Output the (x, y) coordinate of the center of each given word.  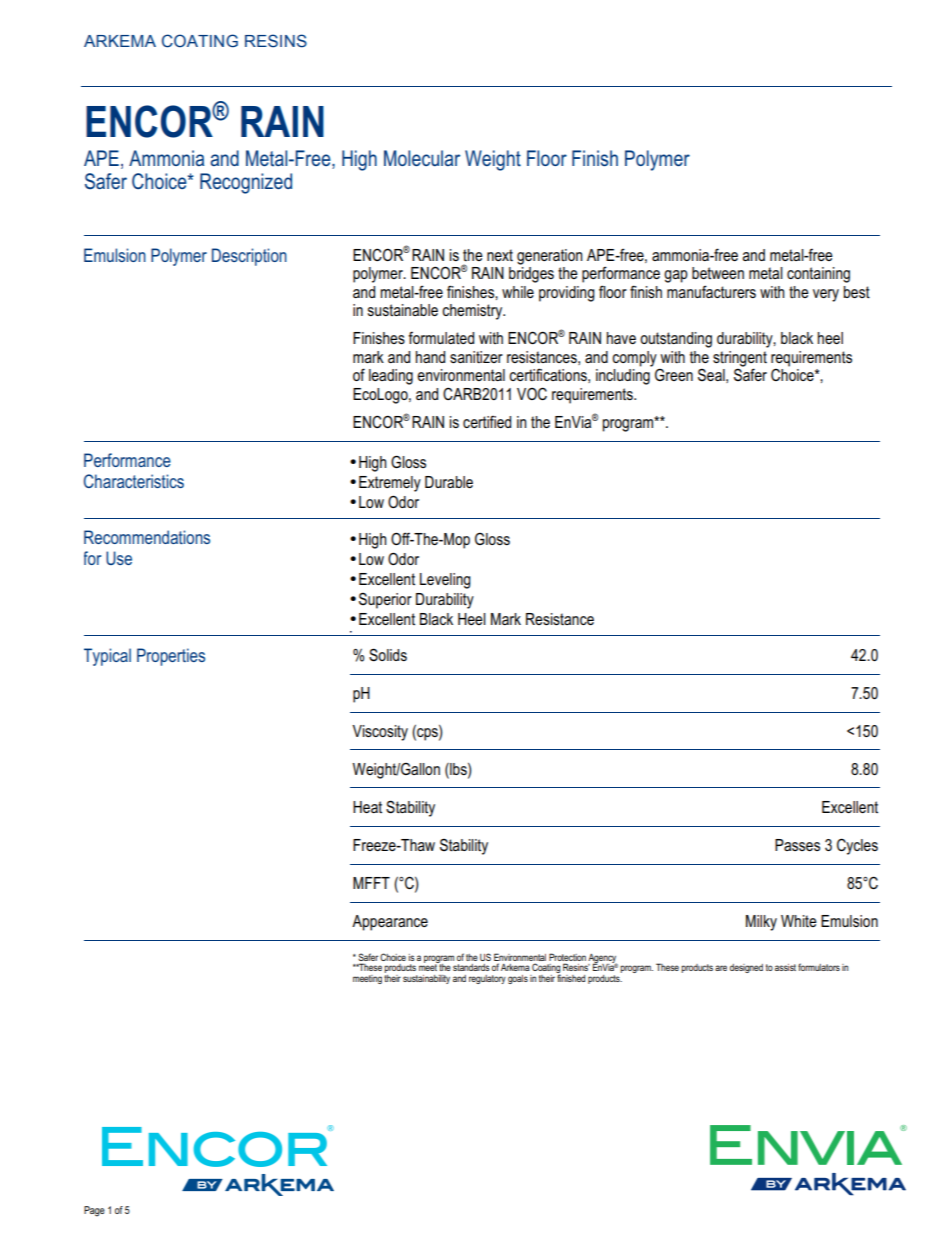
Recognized (246, 183)
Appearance (390, 923)
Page (94, 1211)
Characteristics (134, 481)
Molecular (422, 158)
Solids (388, 655)
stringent (740, 360)
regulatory (487, 979)
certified (487, 421)
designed (746, 968)
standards (471, 967)
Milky (761, 923)
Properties (171, 657)
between (718, 273)
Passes (797, 845)
